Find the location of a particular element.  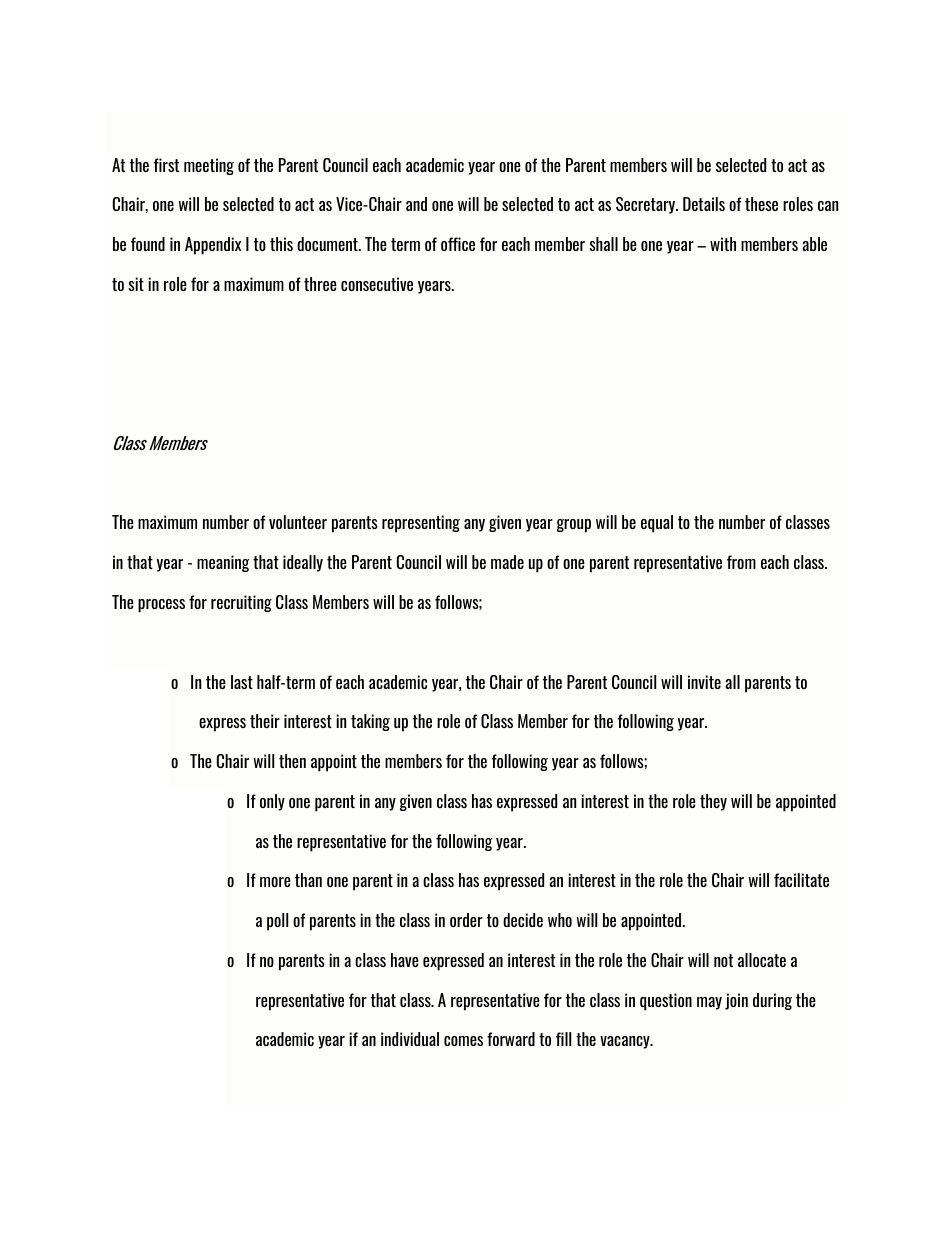

they is located at coordinates (713, 802).
